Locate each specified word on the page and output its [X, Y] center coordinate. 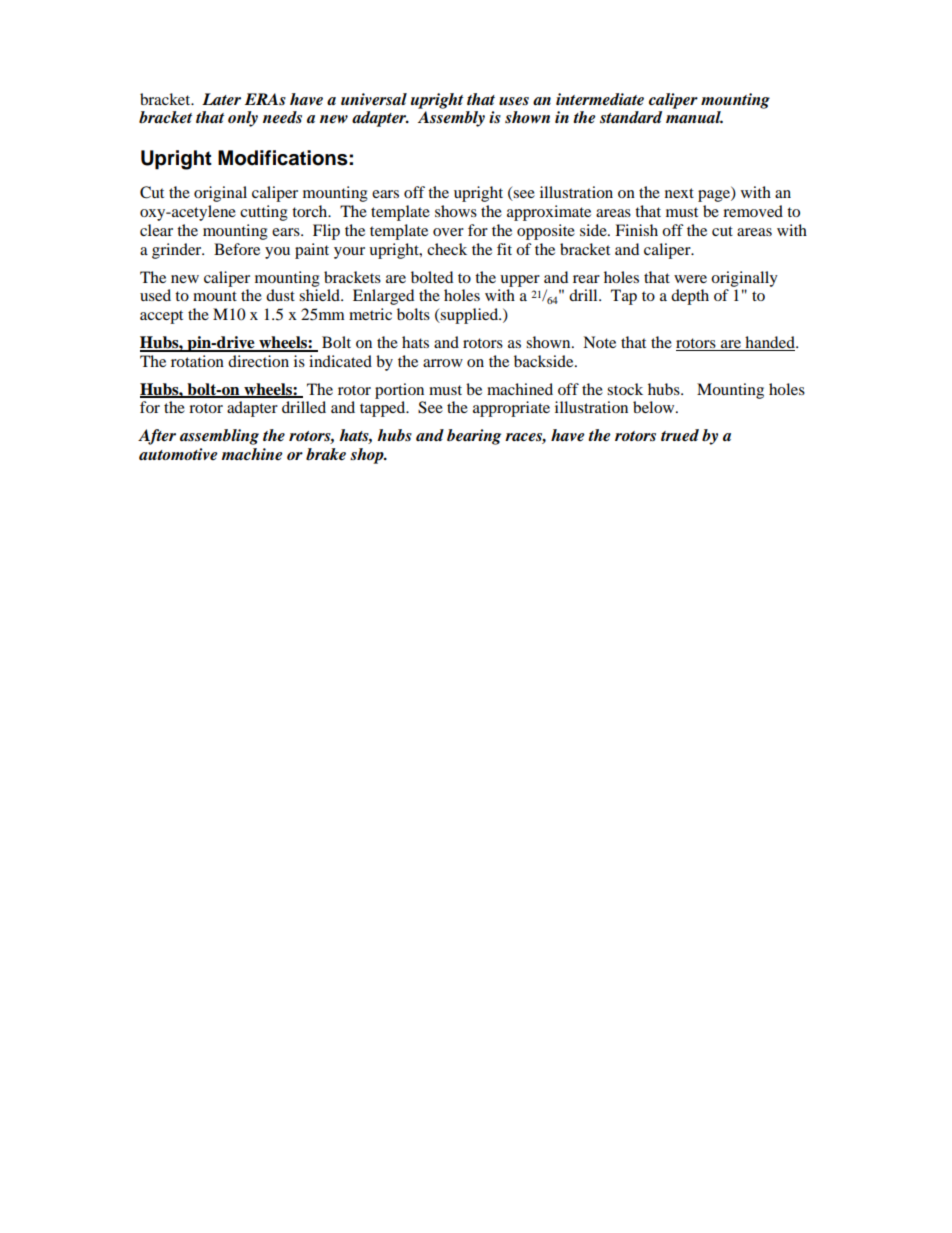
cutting [264, 213]
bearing [474, 437]
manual [694, 117]
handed [770, 343]
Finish [636, 230]
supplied [470, 316]
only [243, 119]
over [448, 232]
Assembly [451, 119]
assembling [219, 437]
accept [161, 317]
